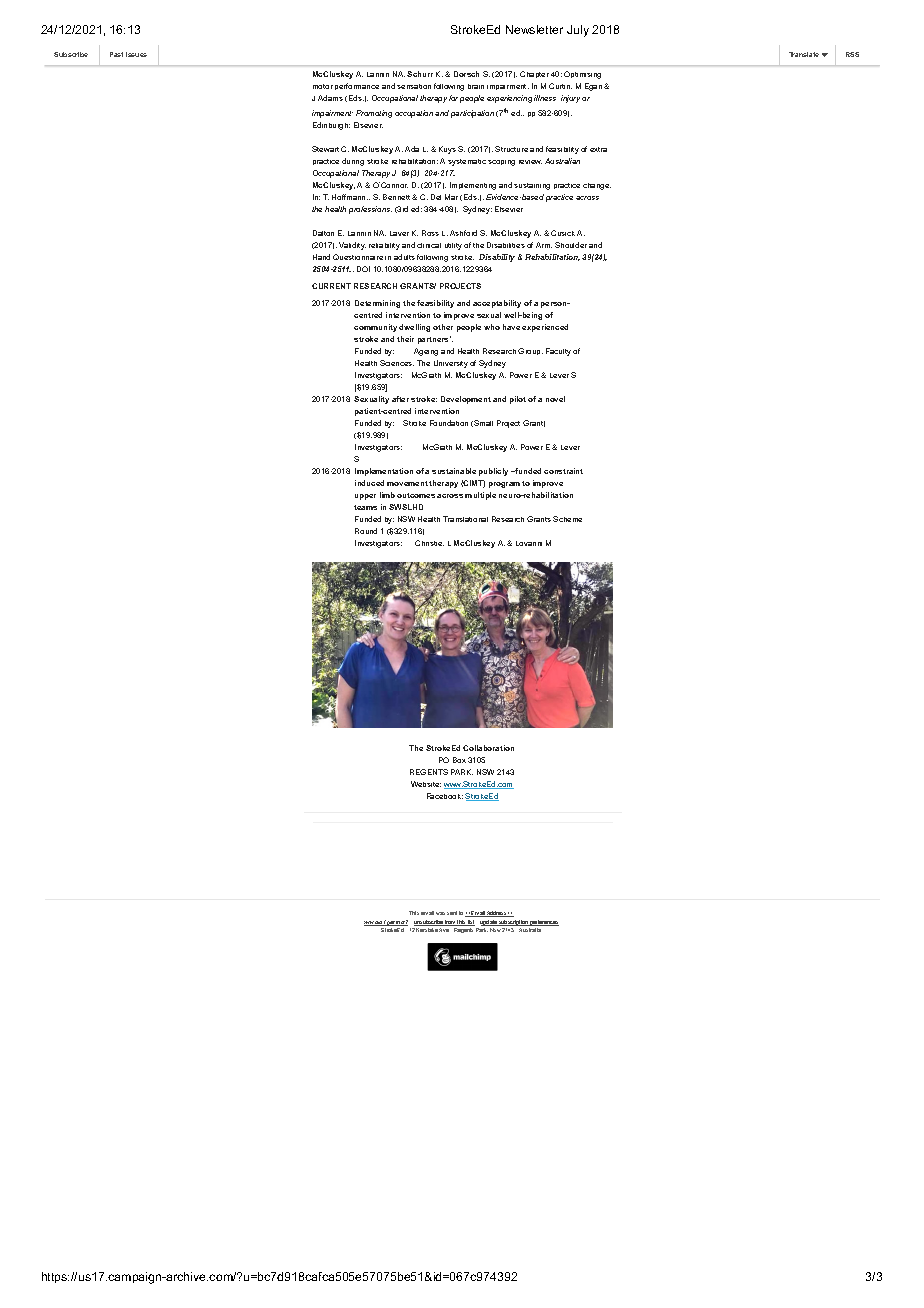 Image resolution: width=924 pixels, height=1308 pixels. Describe the element at coordinates (426, 784) in the screenshot. I see `Website` at that location.
